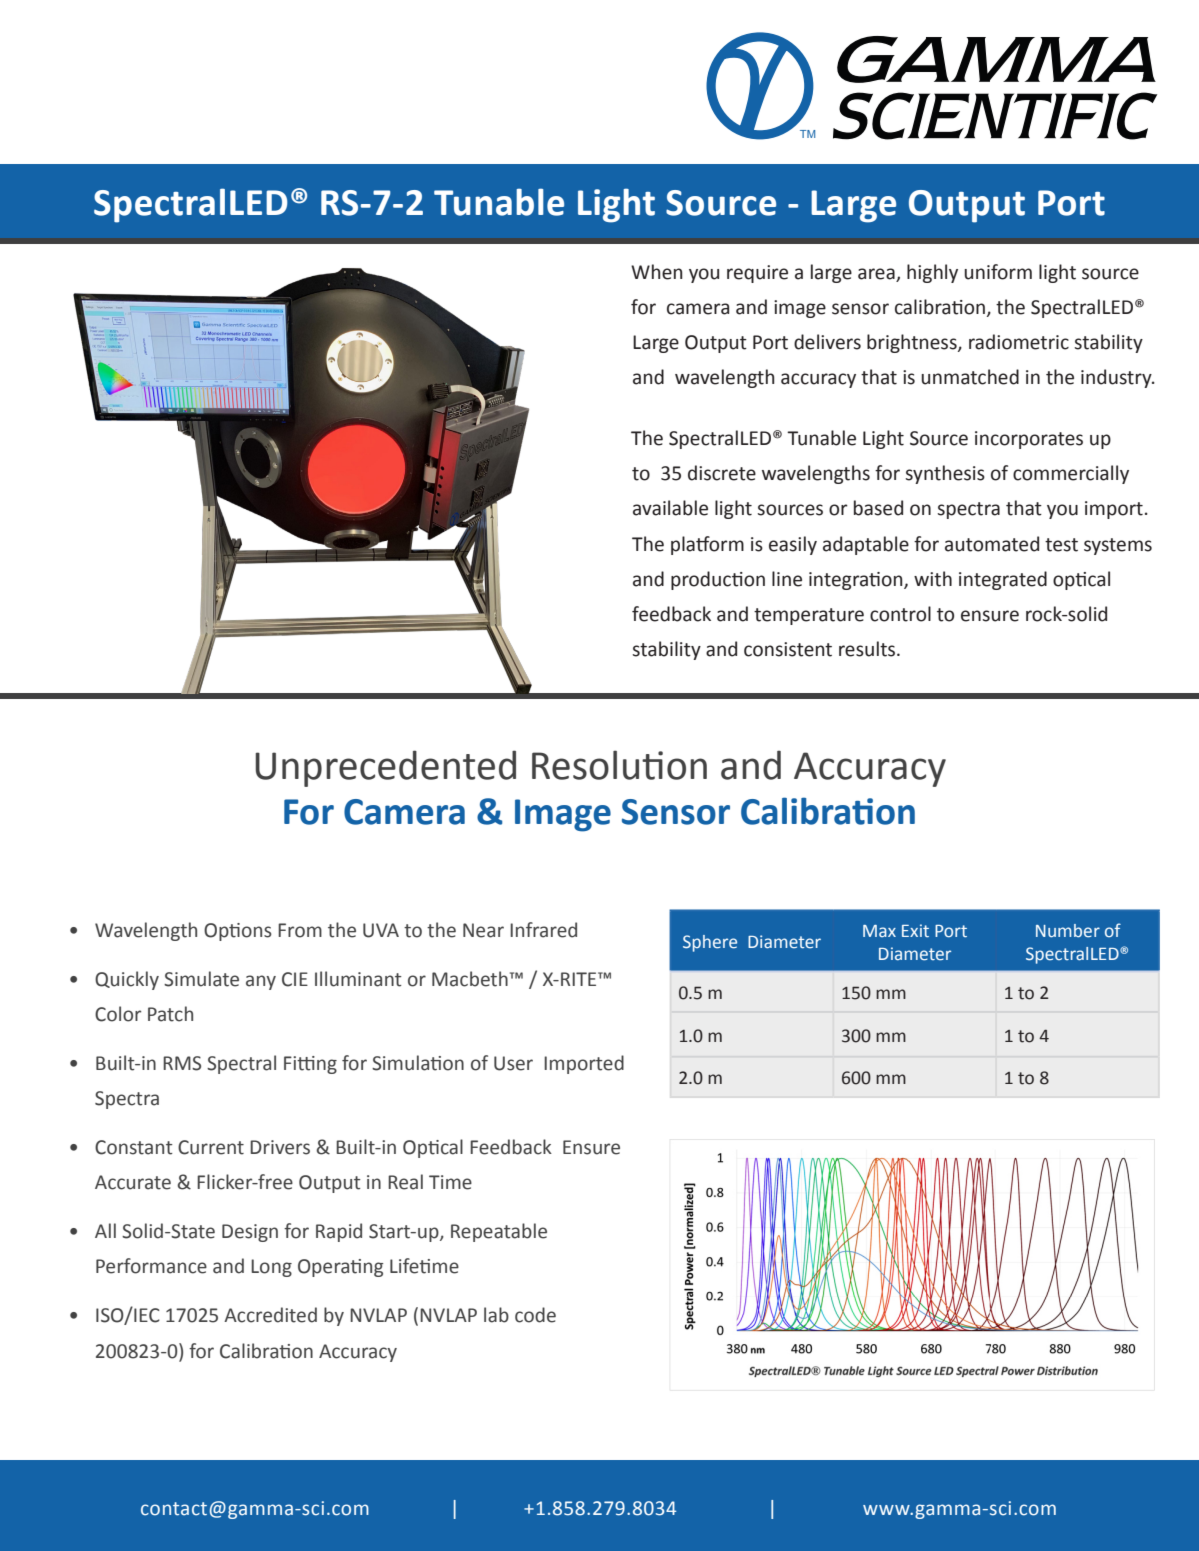 The width and height of the page is (1199, 1551). What do you see at coordinates (757, 274) in the page?
I see `require` at bounding box center [757, 274].
